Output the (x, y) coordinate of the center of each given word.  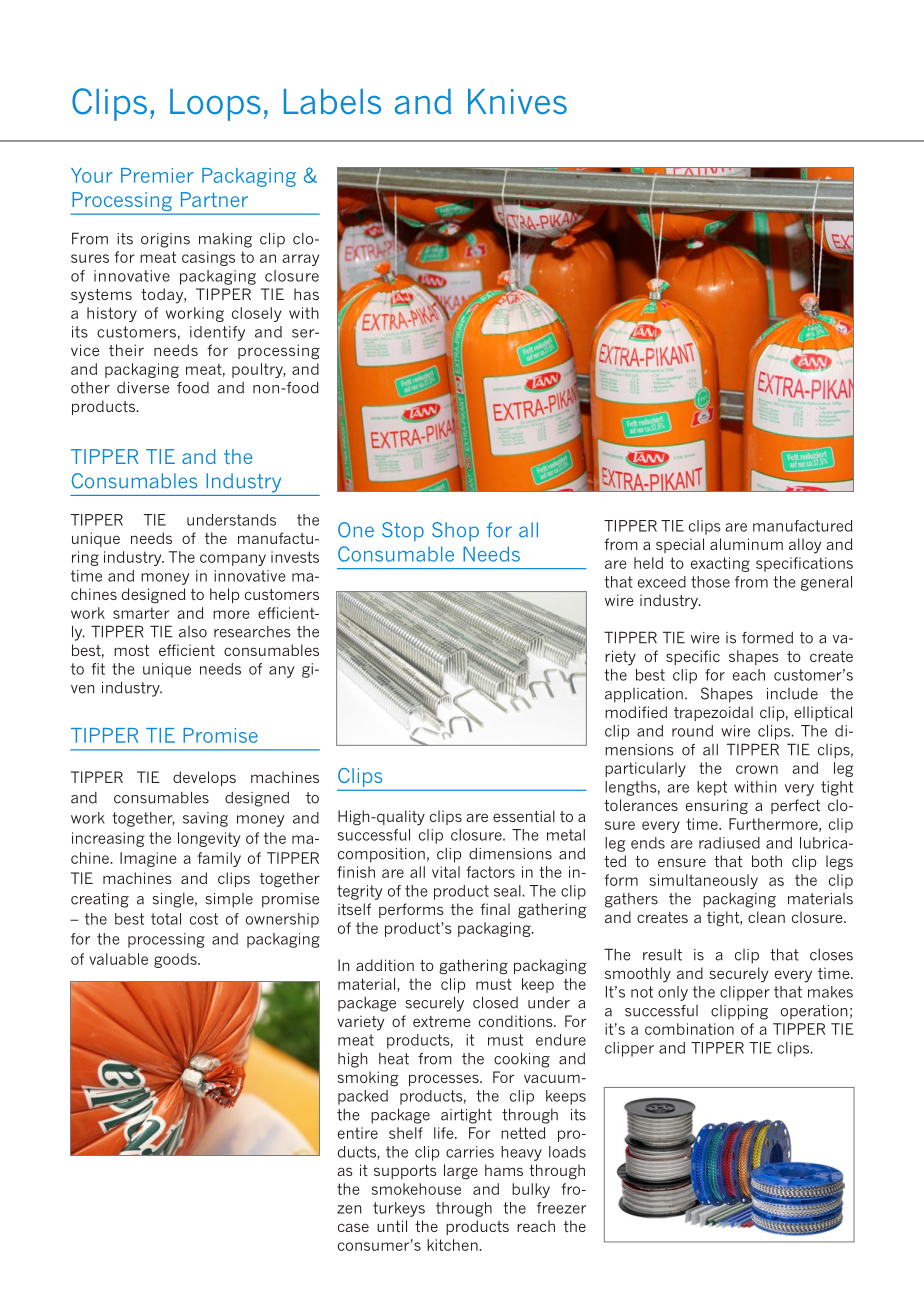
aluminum (746, 544)
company (233, 560)
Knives (517, 101)
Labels (332, 101)
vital (446, 872)
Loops (215, 105)
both (767, 861)
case (353, 1227)
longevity (209, 839)
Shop (455, 531)
